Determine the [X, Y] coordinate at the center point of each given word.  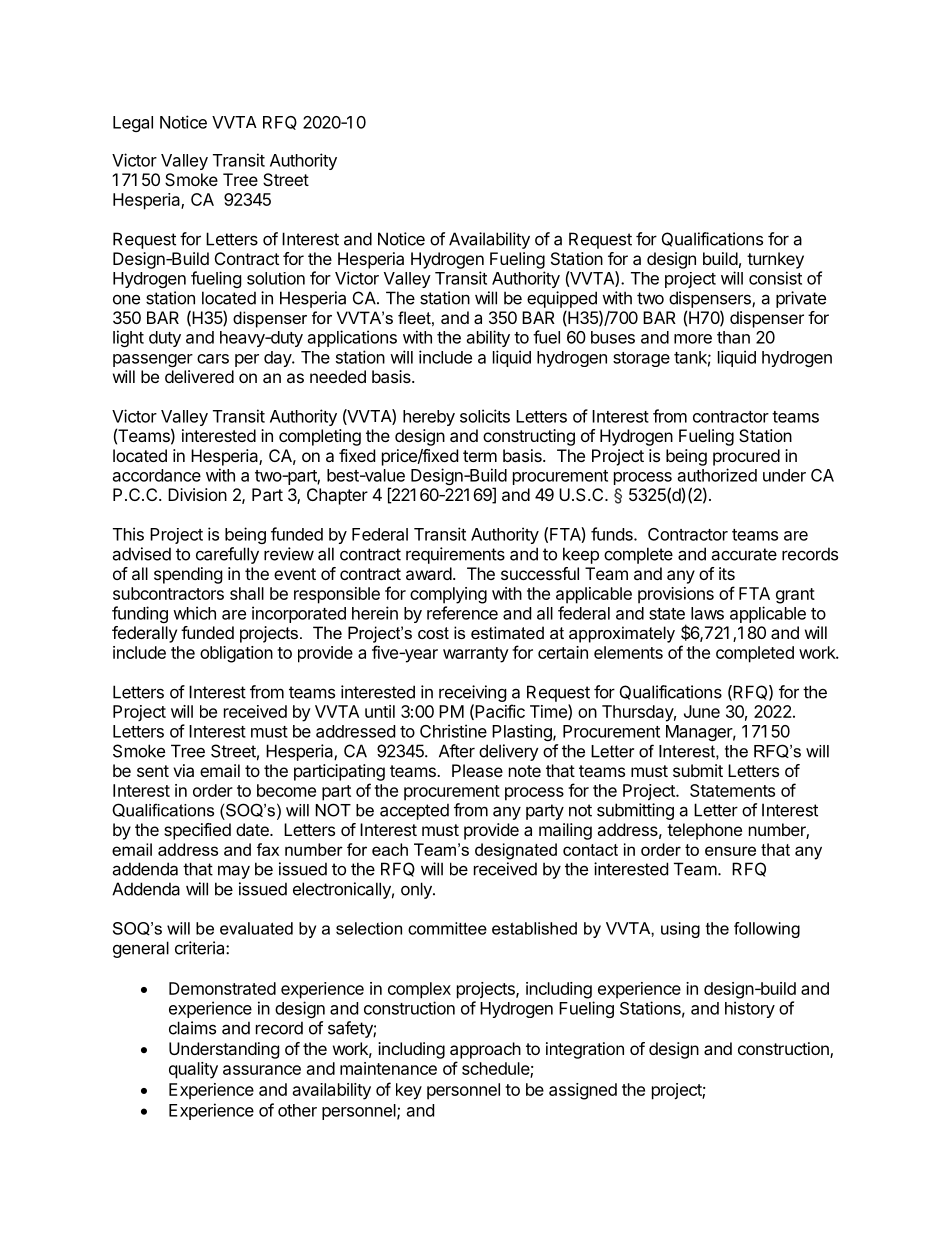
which [194, 613]
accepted [414, 811]
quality [193, 1070]
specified [197, 831]
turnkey [775, 260]
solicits [485, 416]
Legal [133, 124]
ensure [730, 851]
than [733, 337]
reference [462, 613]
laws [707, 613]
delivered [199, 376]
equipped [562, 299]
